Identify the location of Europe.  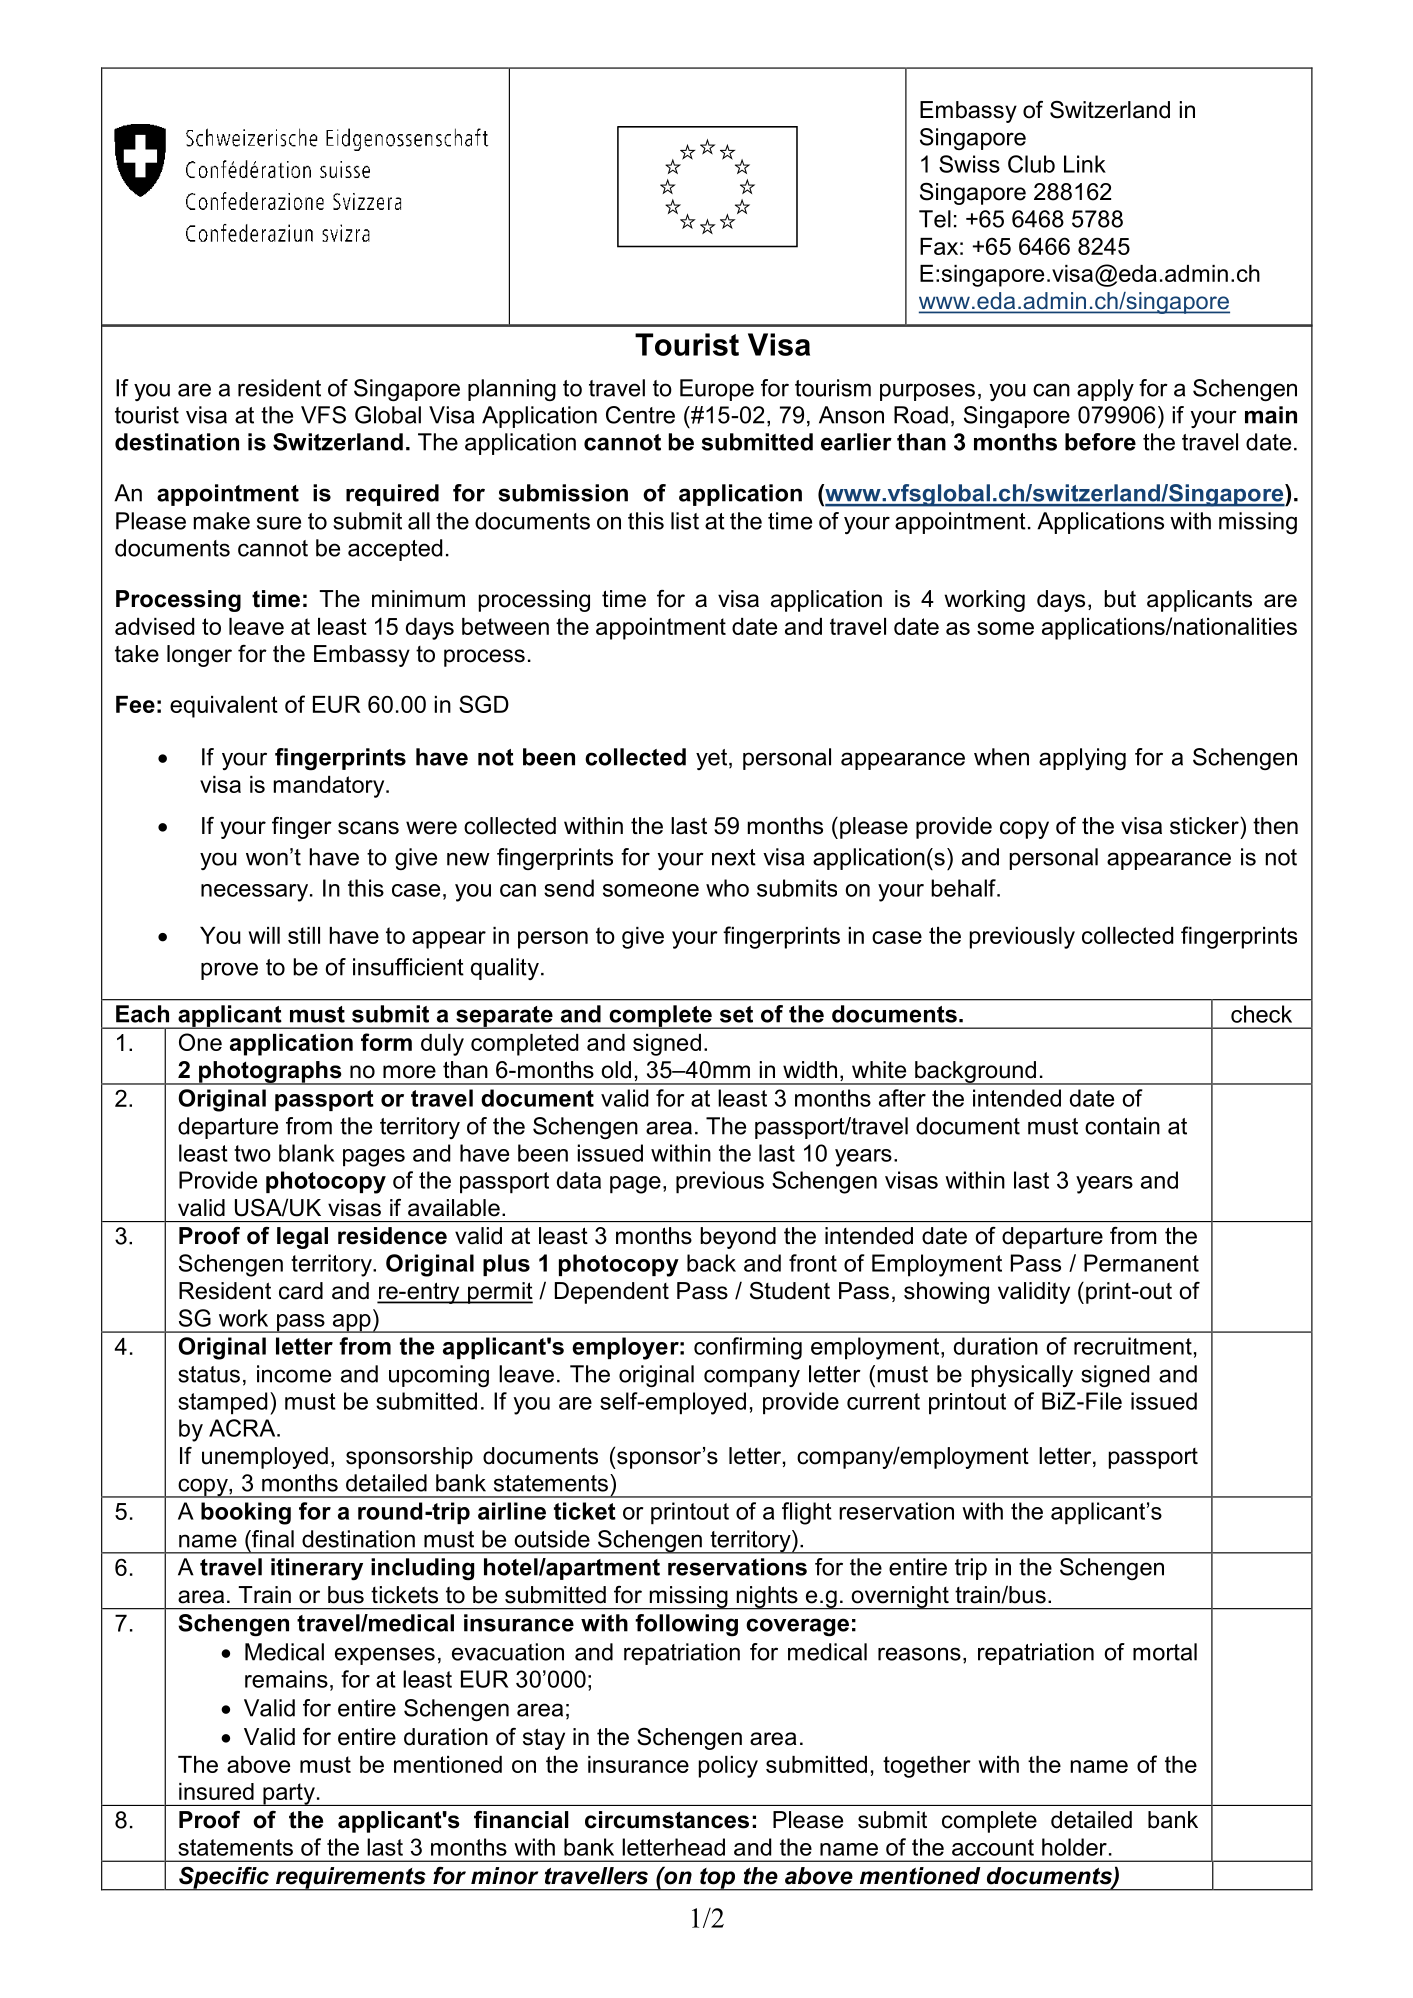
(717, 390).
